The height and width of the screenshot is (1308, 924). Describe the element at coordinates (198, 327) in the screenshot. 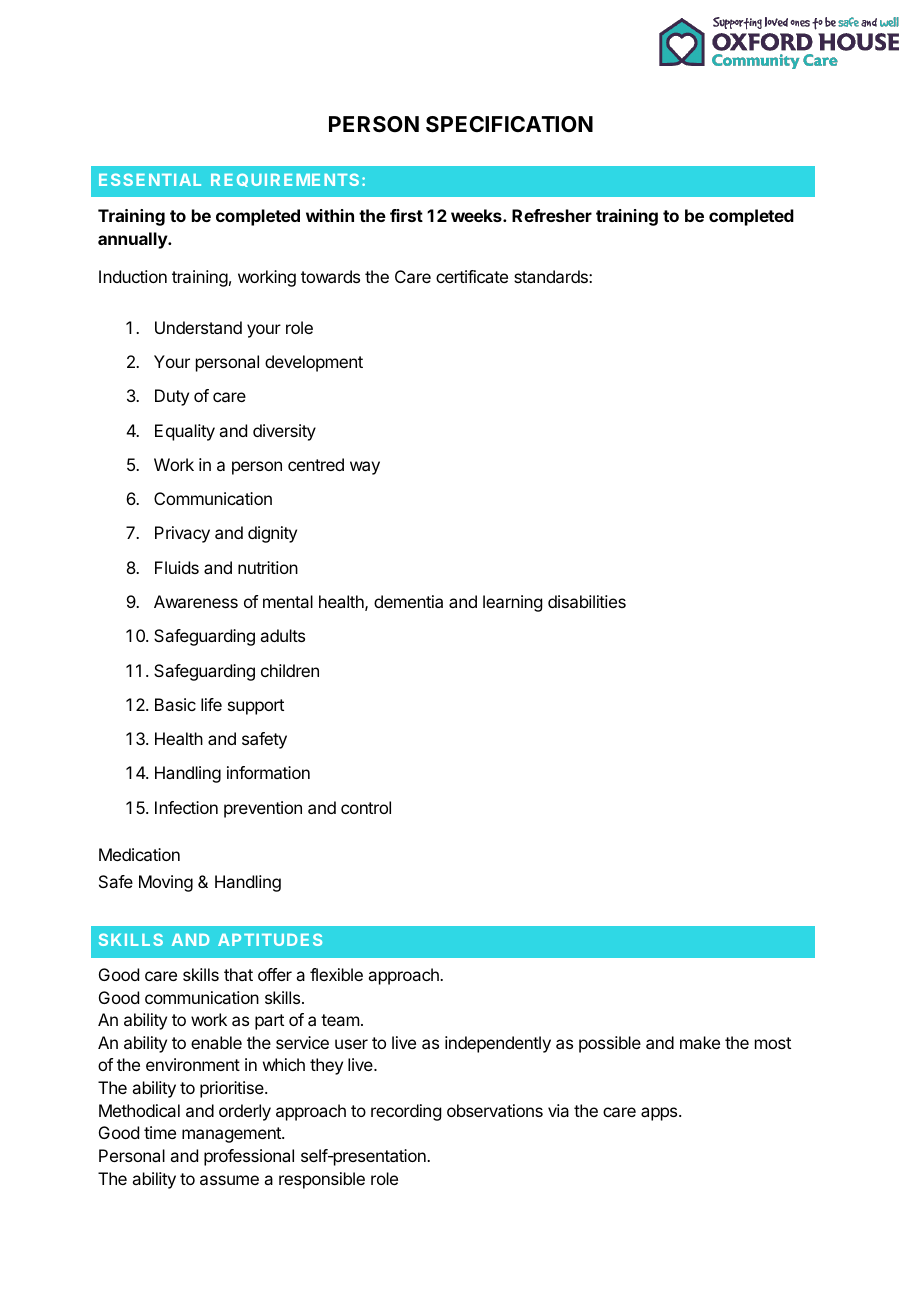

I see `Understand` at that location.
